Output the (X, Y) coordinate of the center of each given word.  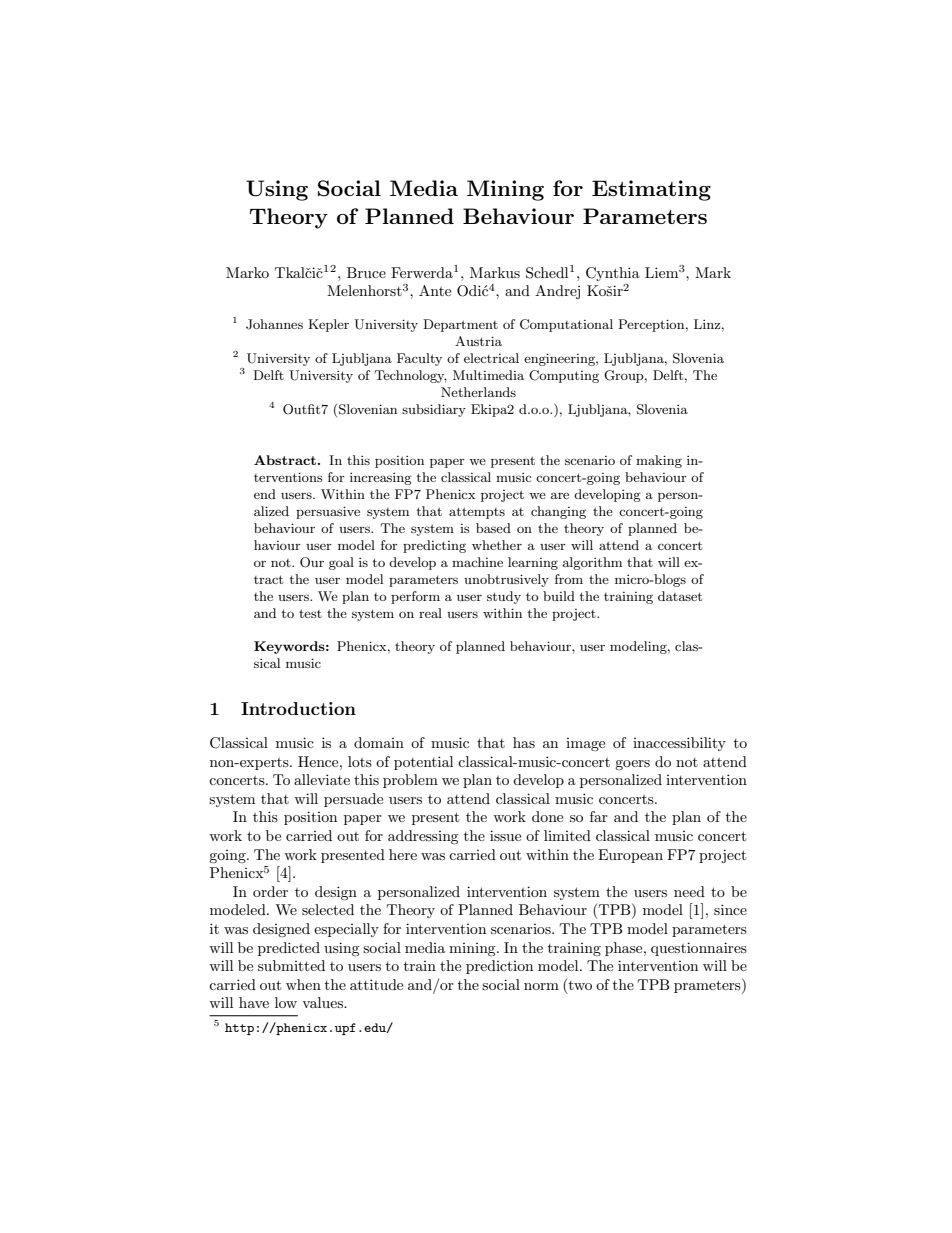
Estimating (651, 190)
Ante (435, 290)
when (303, 984)
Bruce (366, 272)
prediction (499, 967)
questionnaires (699, 949)
